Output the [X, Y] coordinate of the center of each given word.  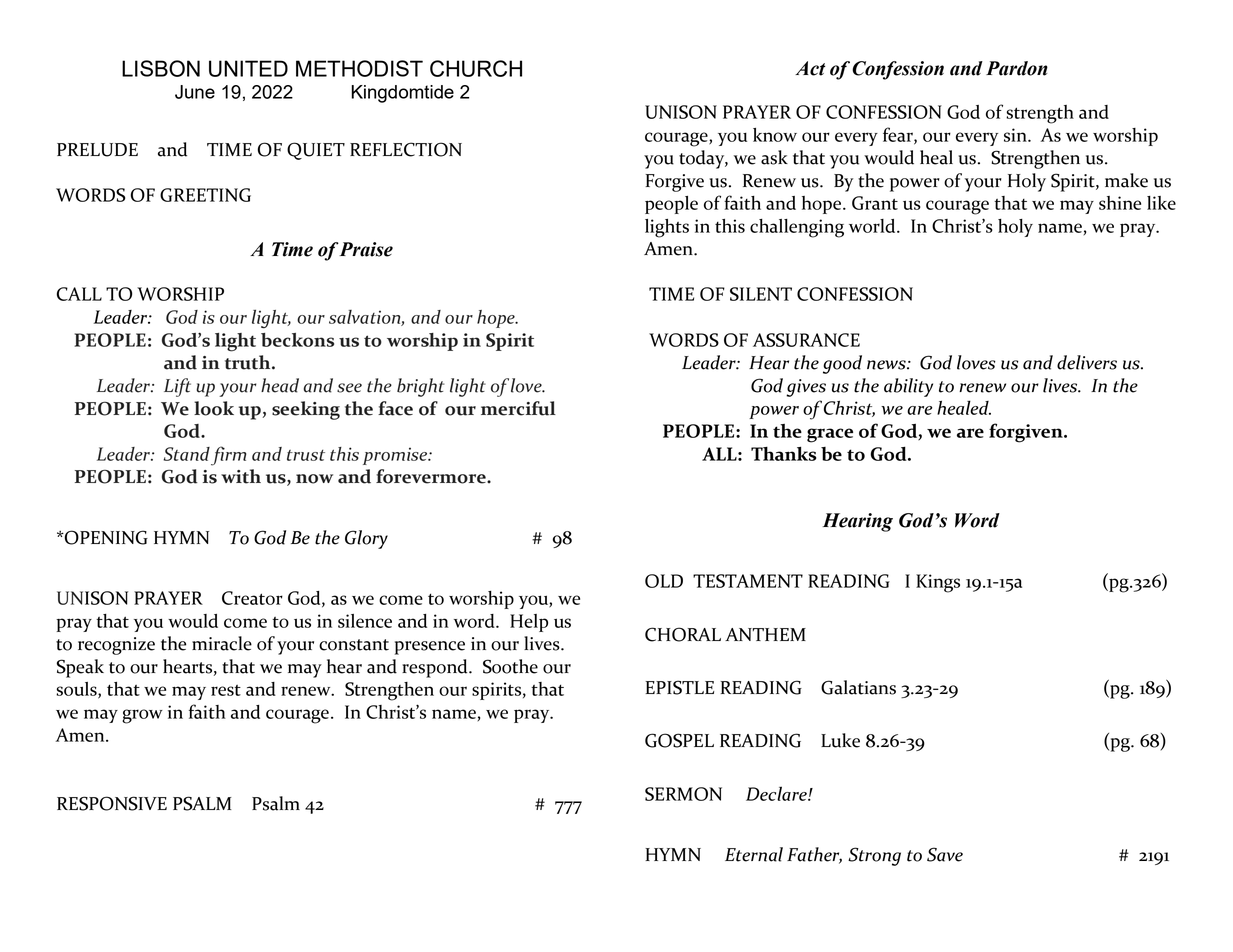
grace [830, 435]
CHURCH [476, 68]
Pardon [1017, 68]
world [873, 226]
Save [945, 854]
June [195, 92]
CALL [79, 294]
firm [228, 456]
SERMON [683, 794]
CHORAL [683, 634]
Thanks [783, 454]
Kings [938, 583]
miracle [222, 643]
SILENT [761, 294]
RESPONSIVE [112, 803]
